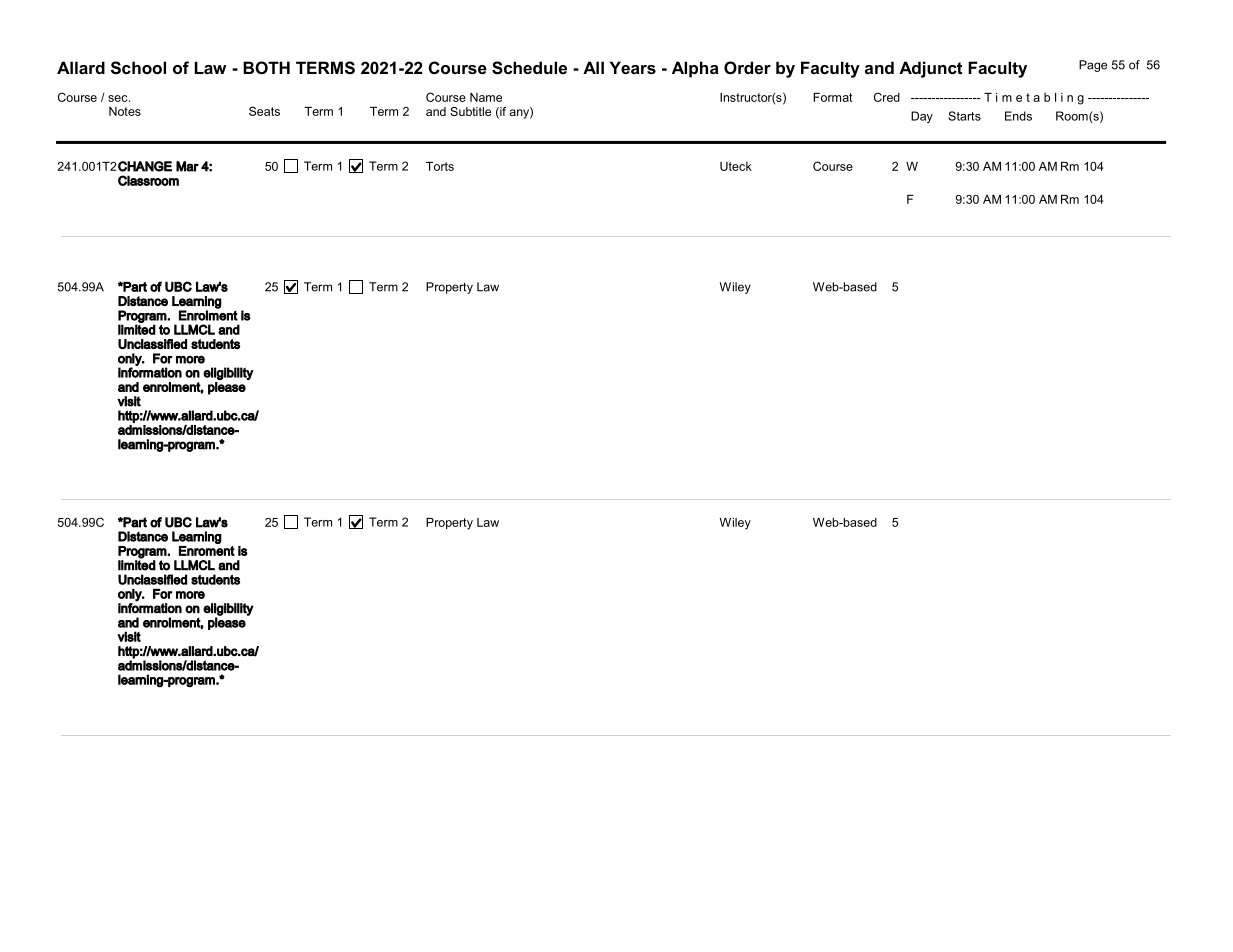 This page has height=952, width=1233. I want to click on Seats, so click(264, 111).
